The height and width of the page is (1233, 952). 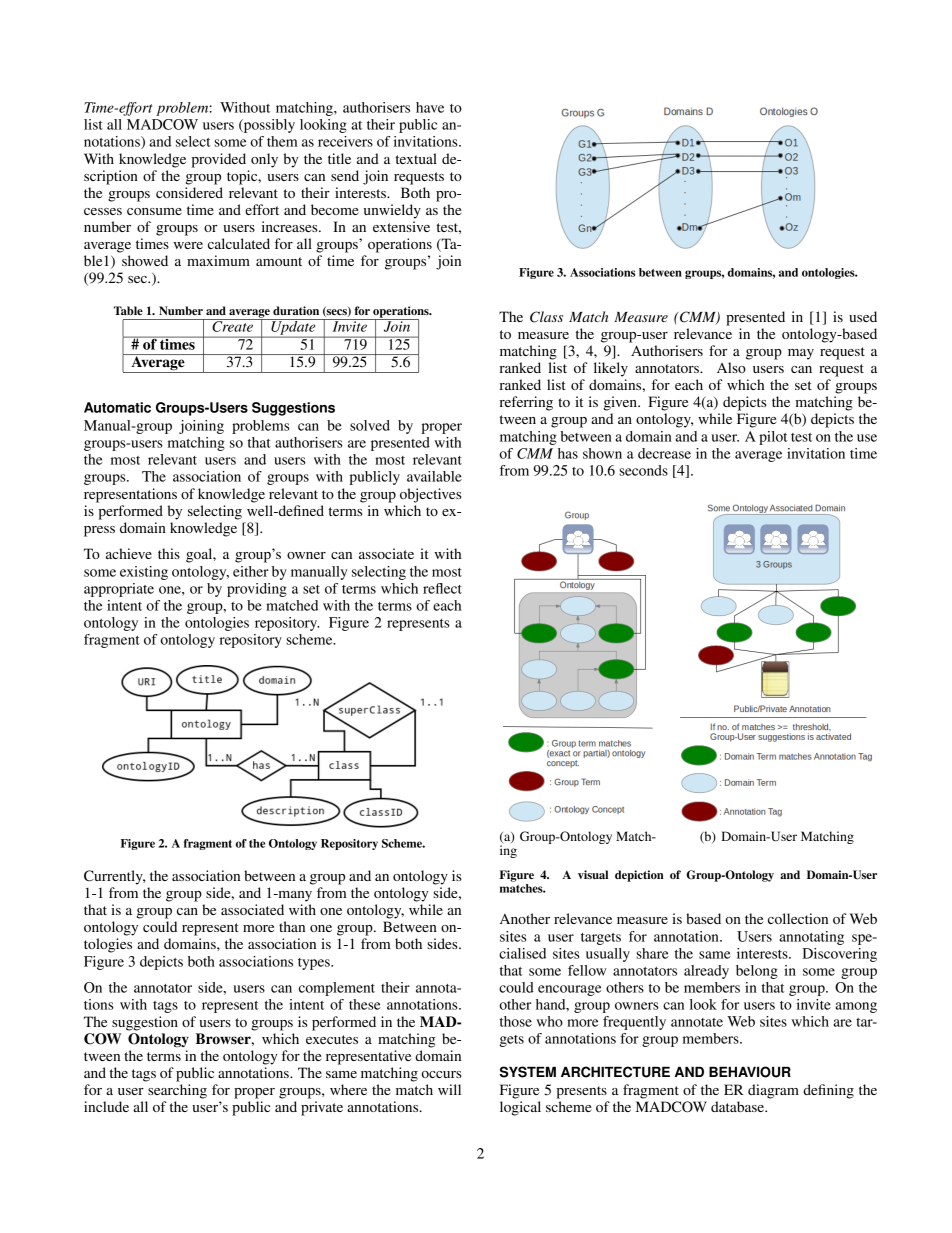 What do you see at coordinates (773, 1091) in the page?
I see `diagram` at bounding box center [773, 1091].
